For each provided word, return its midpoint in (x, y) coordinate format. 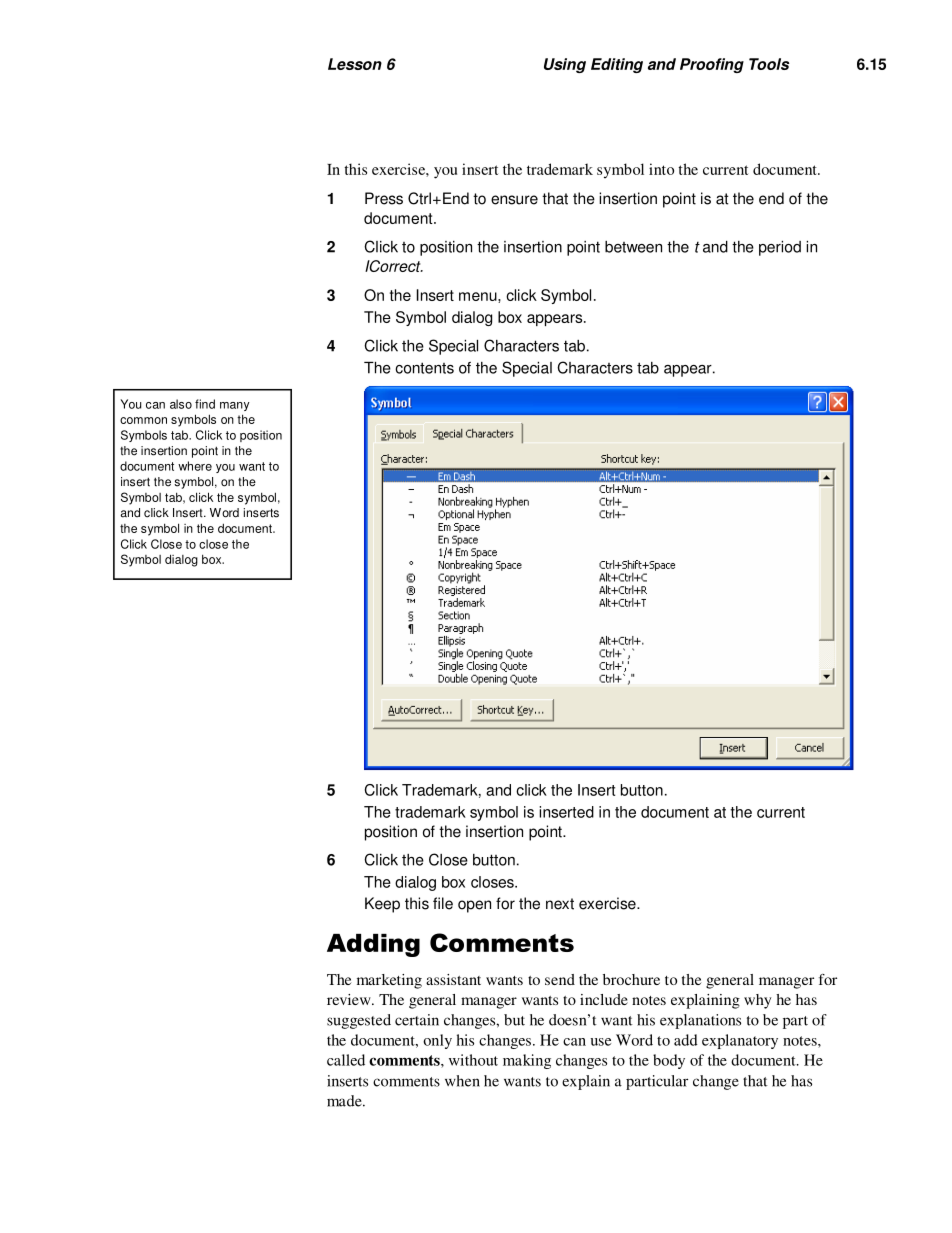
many (235, 406)
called (346, 1060)
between (633, 247)
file (443, 903)
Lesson (355, 64)
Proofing (712, 65)
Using (565, 65)
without (473, 1060)
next (560, 904)
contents (424, 368)
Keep (382, 905)
